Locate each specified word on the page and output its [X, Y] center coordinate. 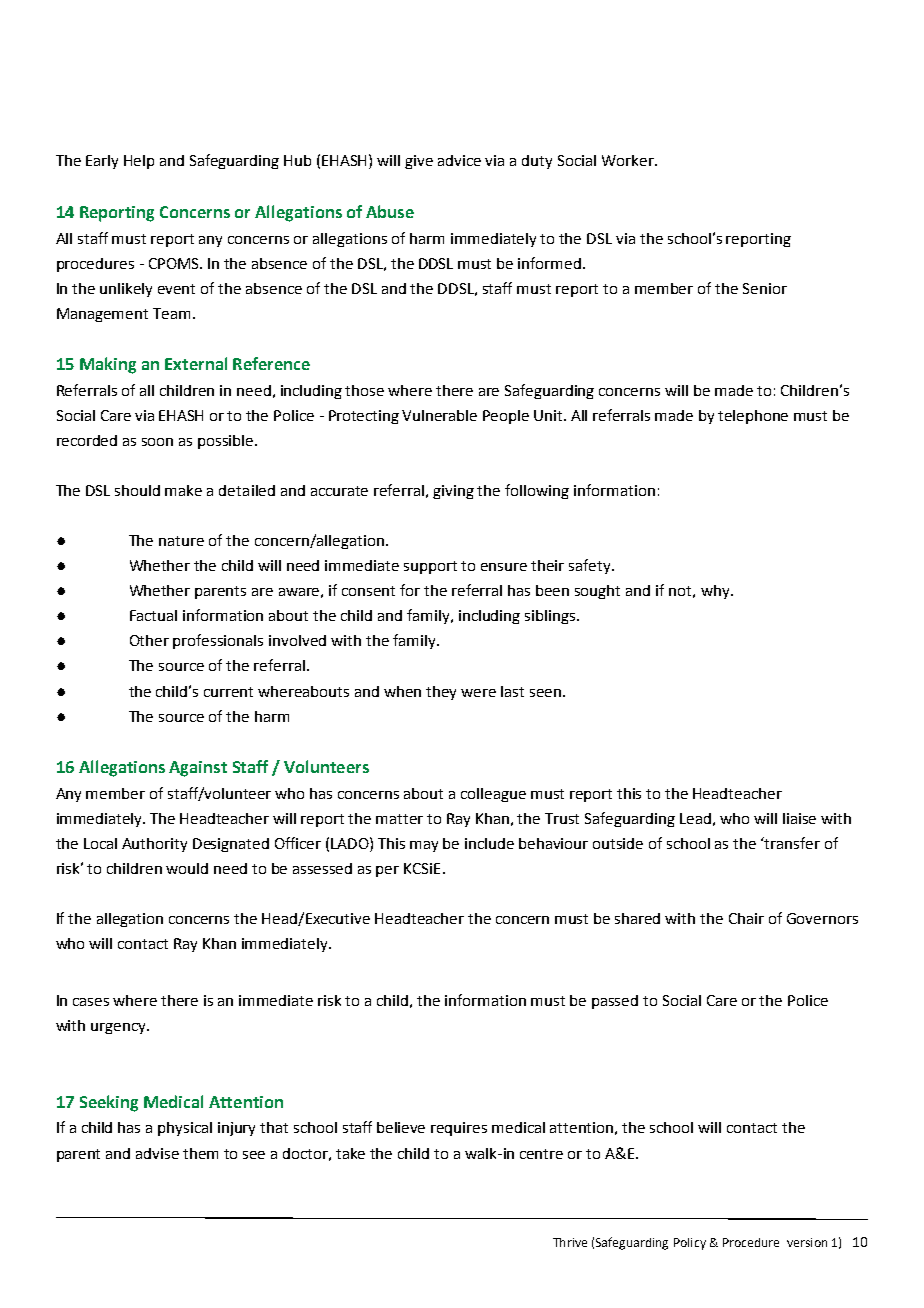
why [716, 592]
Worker [629, 160]
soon [157, 442]
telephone [753, 417]
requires [459, 1129]
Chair [746, 918]
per [387, 871]
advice [459, 160]
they [441, 693]
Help [139, 162]
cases [91, 1002]
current [228, 692]
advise [157, 1153]
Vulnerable [439, 415]
